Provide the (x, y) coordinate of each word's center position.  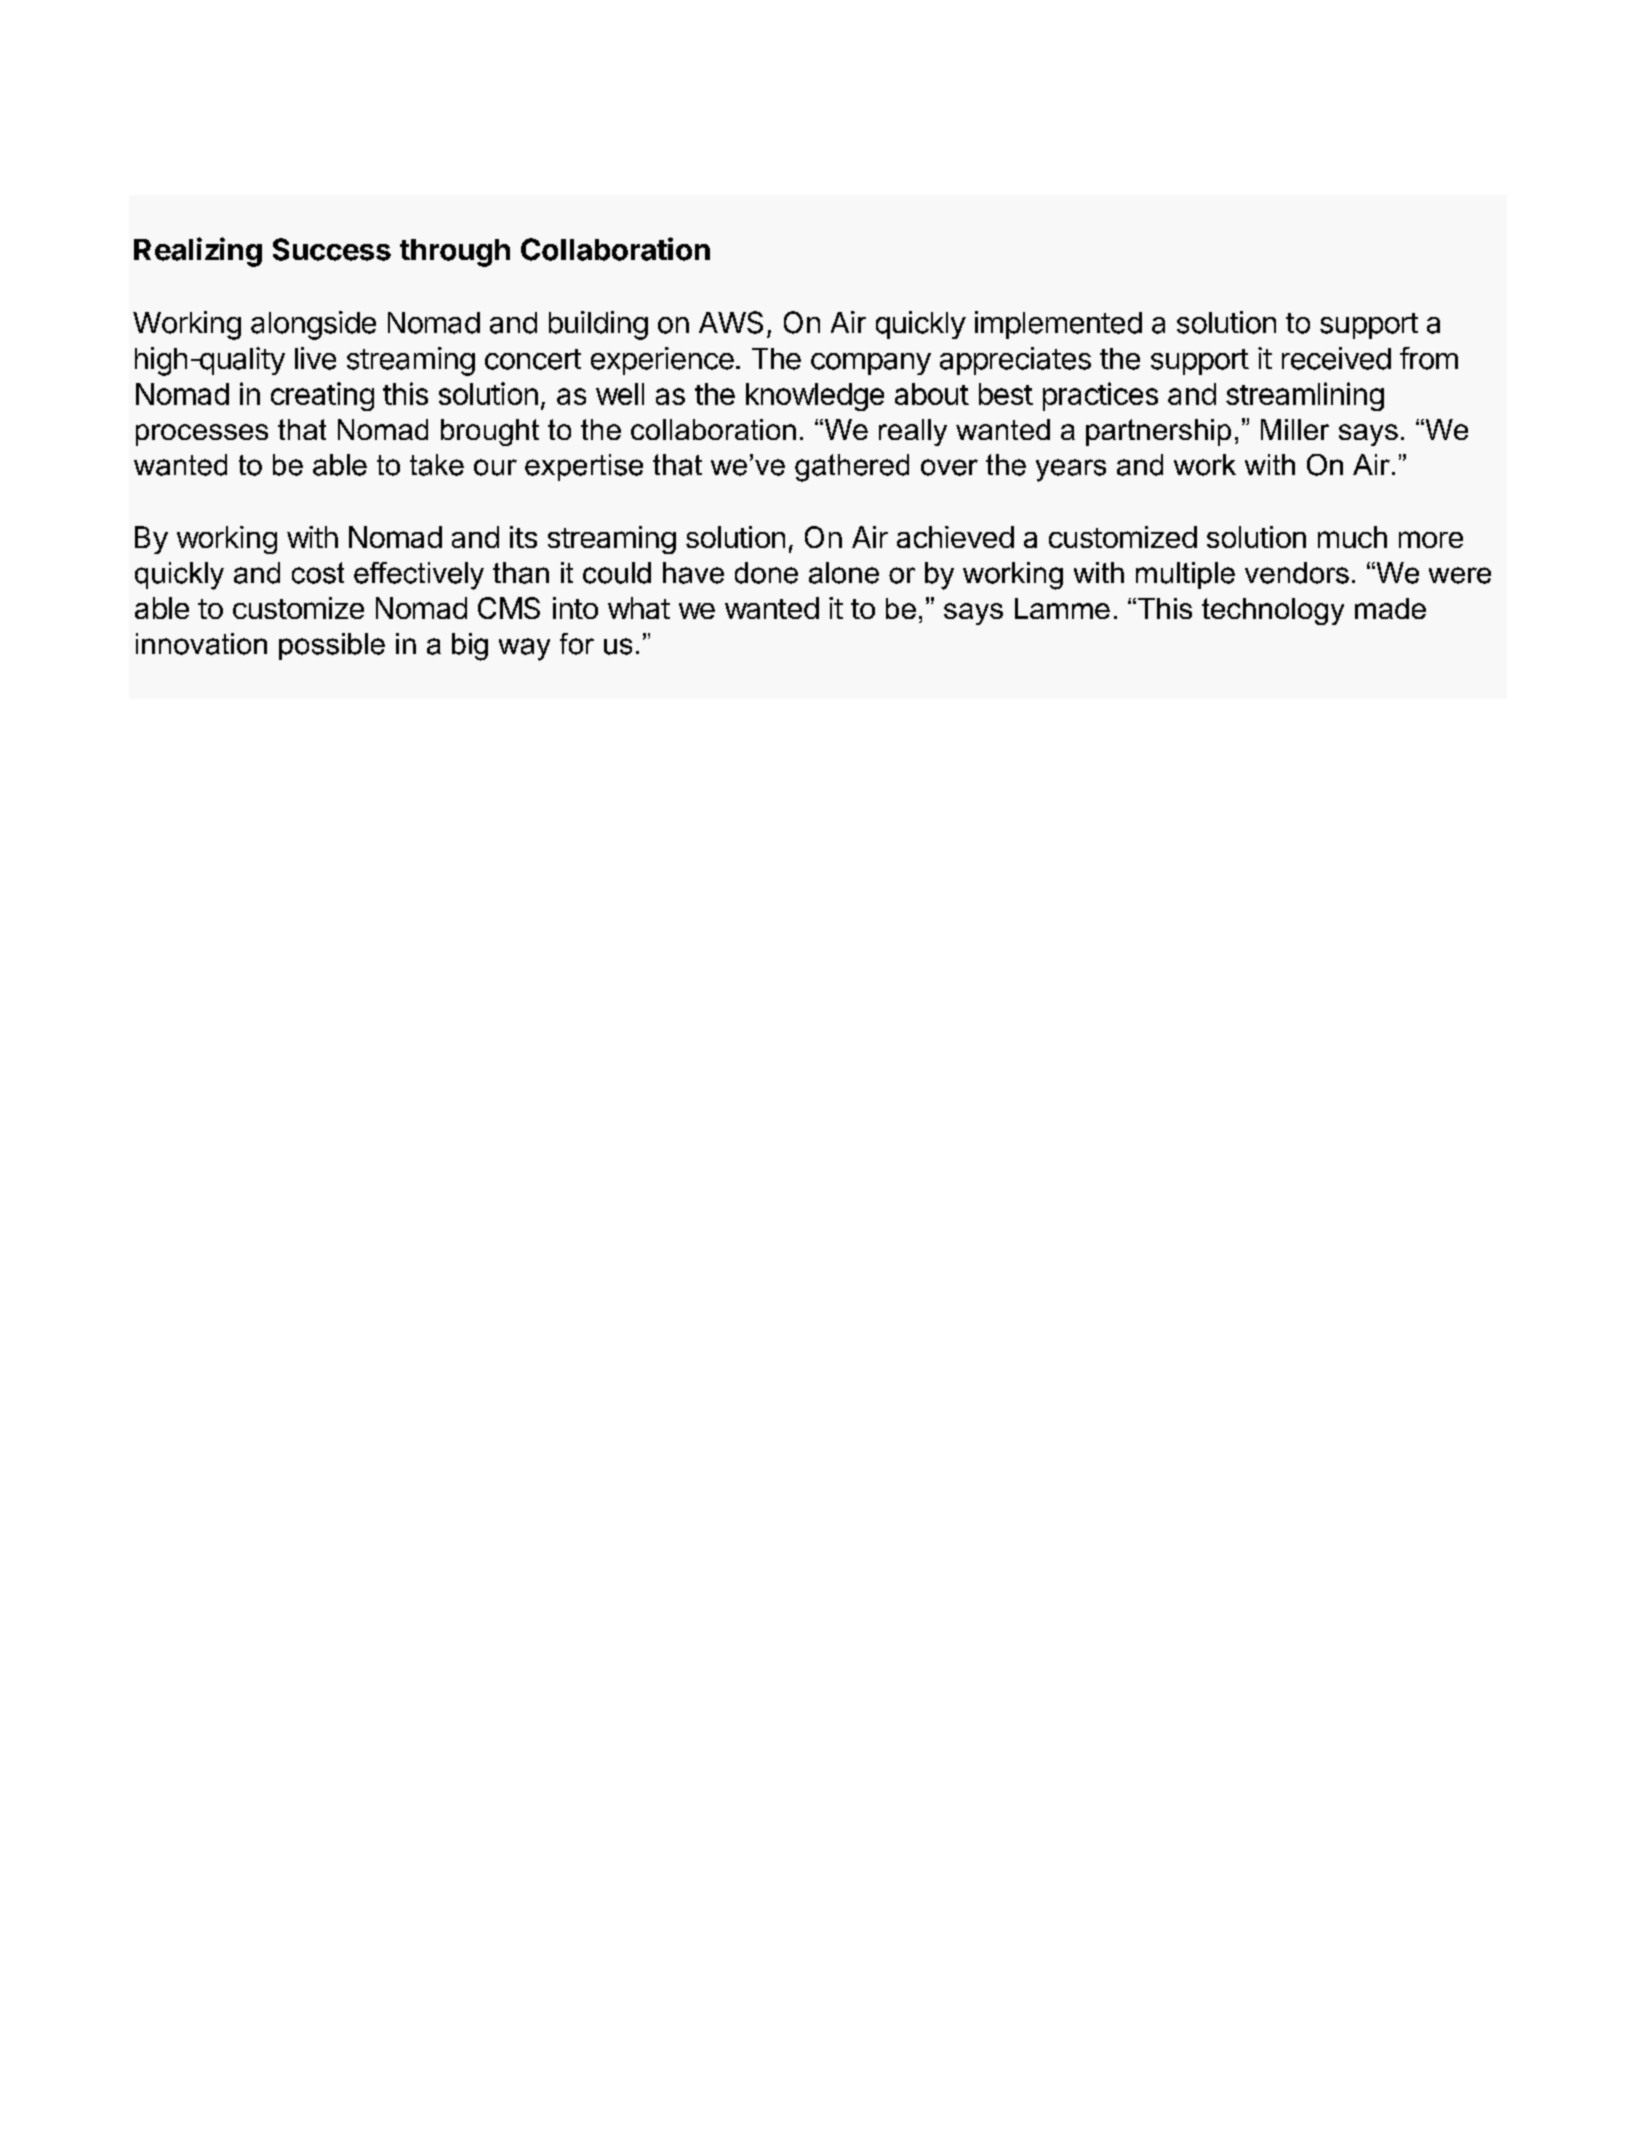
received (1336, 358)
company (871, 364)
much (1352, 537)
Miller (1295, 429)
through (455, 253)
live (315, 358)
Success (332, 249)
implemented (1058, 325)
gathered (852, 468)
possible (332, 646)
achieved (955, 537)
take (437, 465)
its (523, 537)
